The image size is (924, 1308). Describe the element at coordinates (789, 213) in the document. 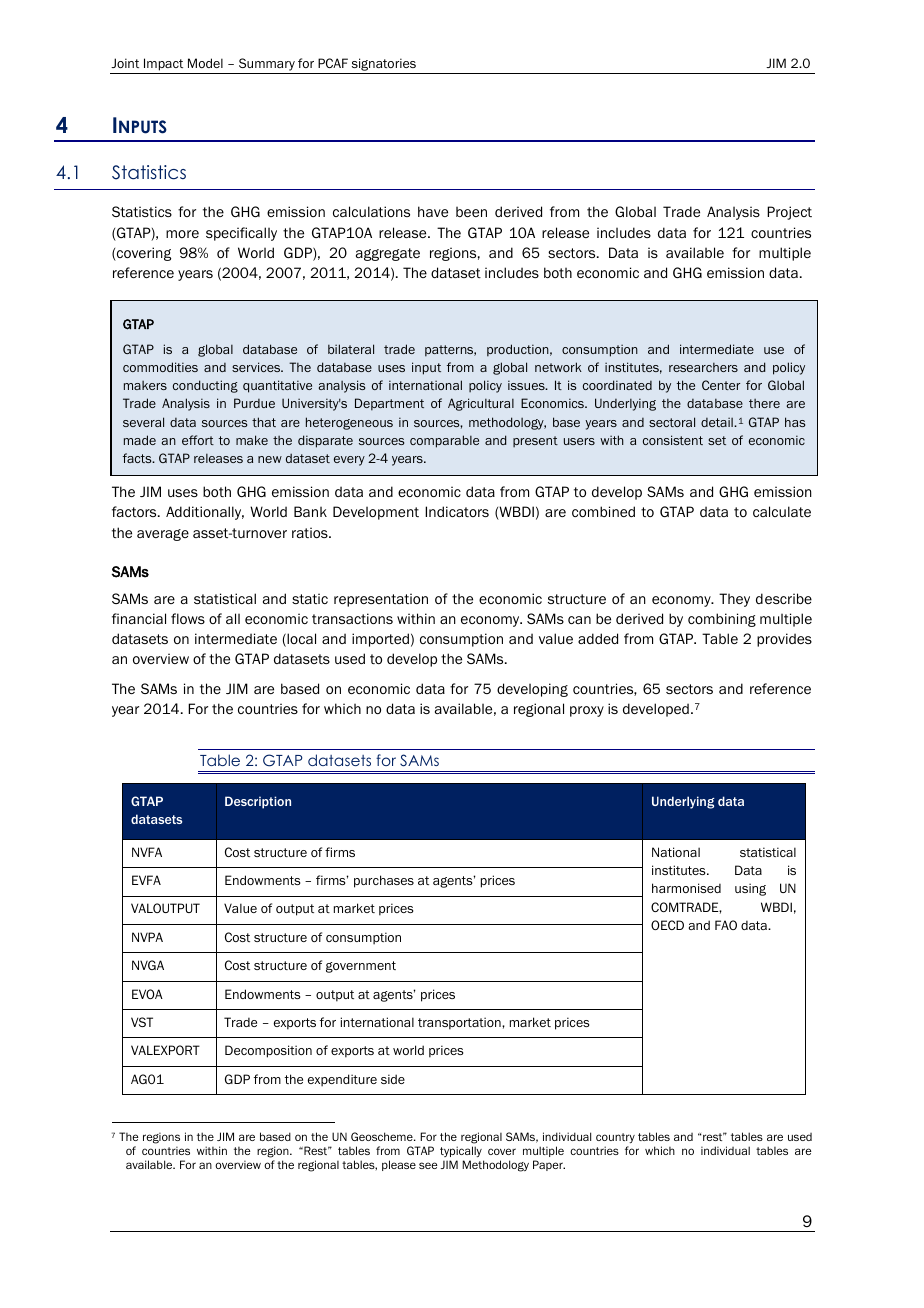

I see `Project` at that location.
